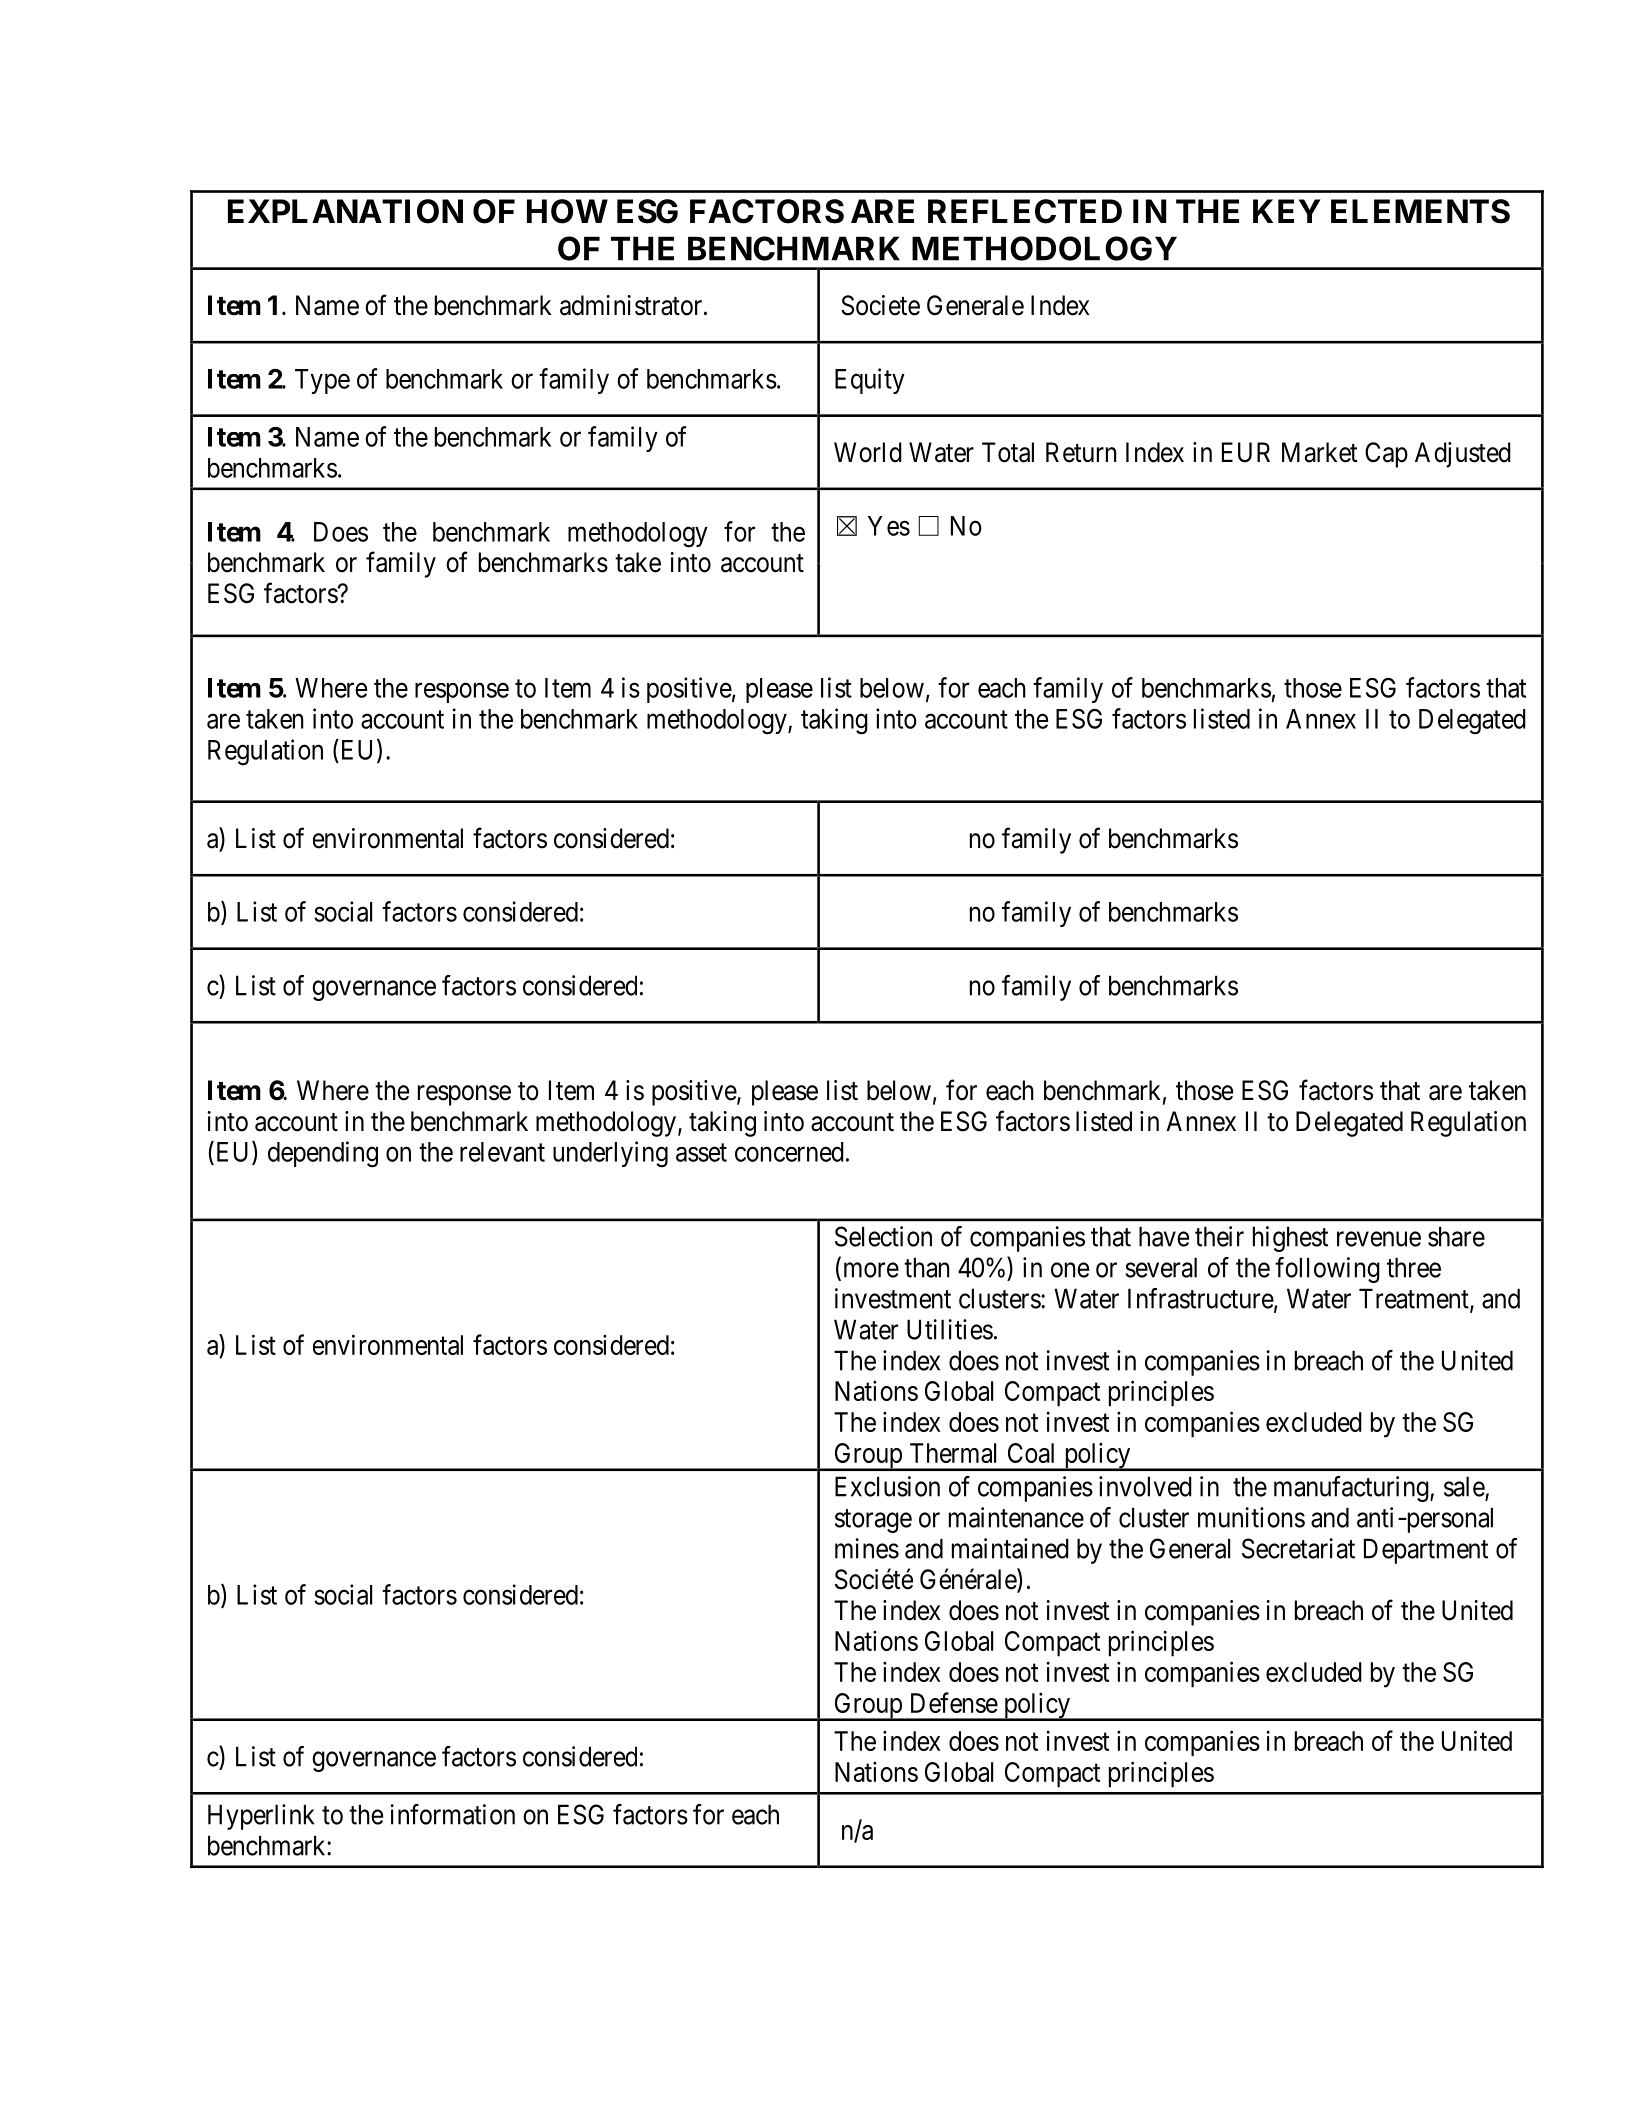 The height and width of the document is (2128, 1644). Describe the element at coordinates (1287, 211) in the document. I see `KEY` at that location.
